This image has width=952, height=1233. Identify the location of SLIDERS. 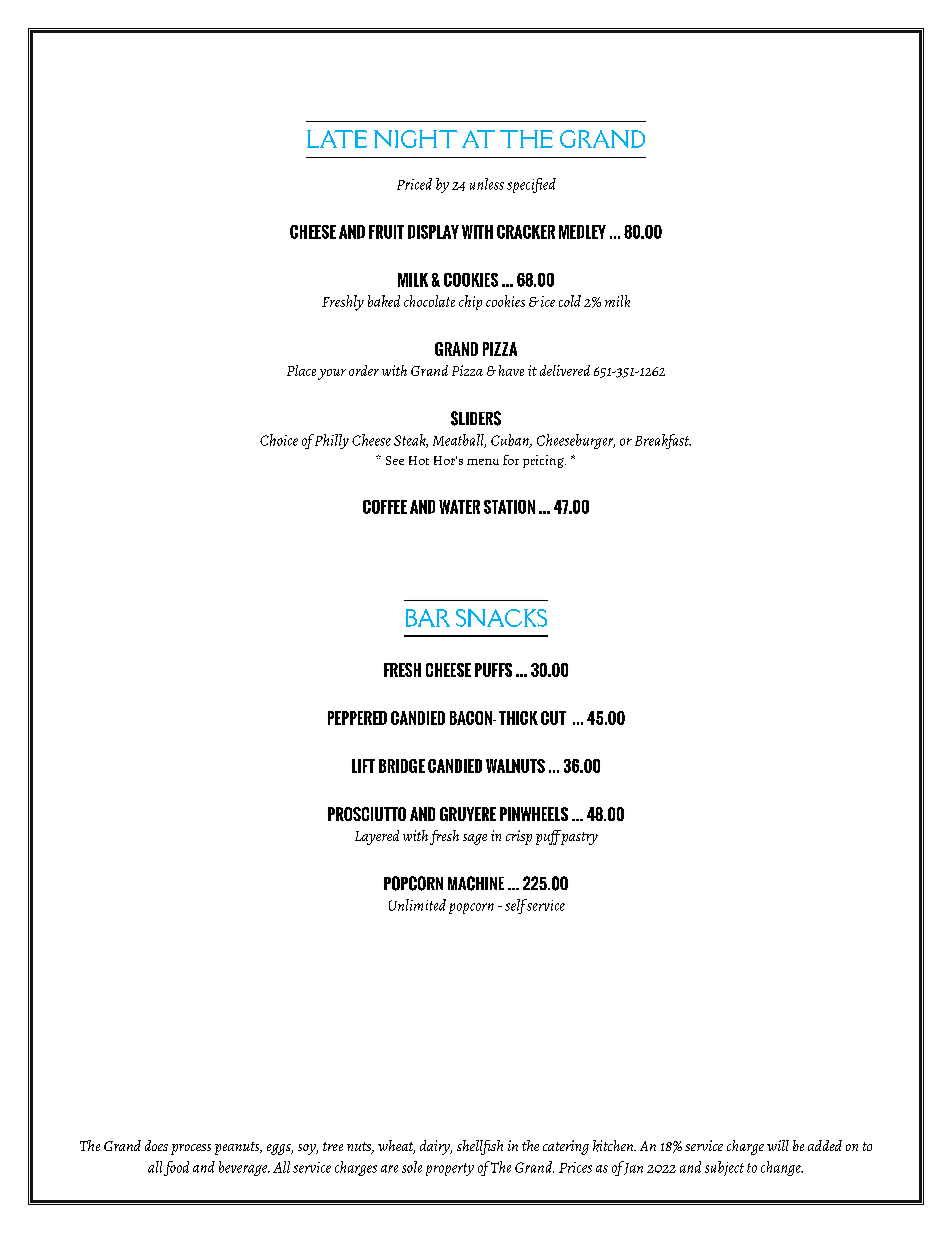
(476, 418).
